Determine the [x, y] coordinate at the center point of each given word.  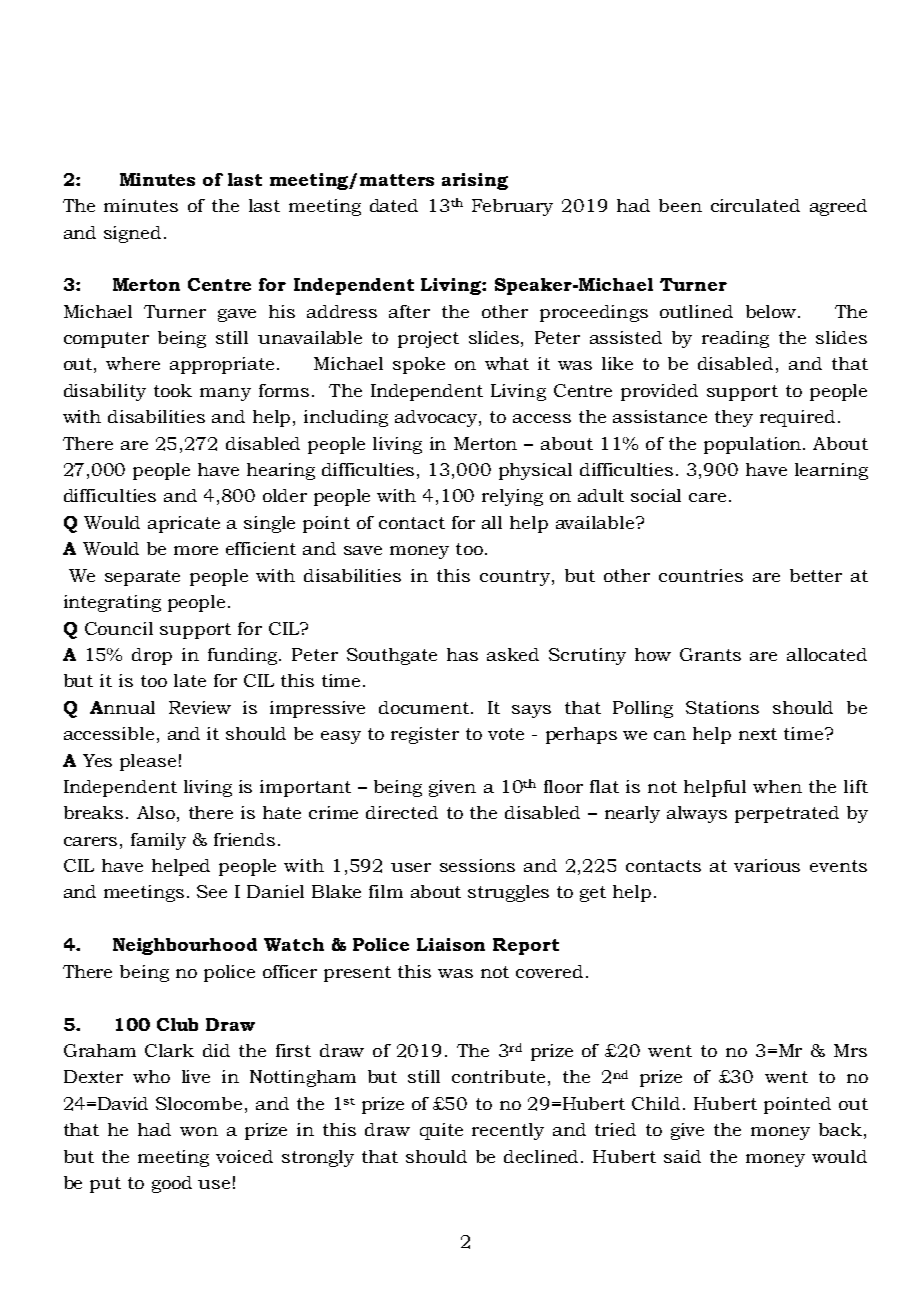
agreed [838, 207]
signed [132, 234]
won [199, 1131]
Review [200, 707]
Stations [722, 707]
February [512, 207]
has [462, 654]
